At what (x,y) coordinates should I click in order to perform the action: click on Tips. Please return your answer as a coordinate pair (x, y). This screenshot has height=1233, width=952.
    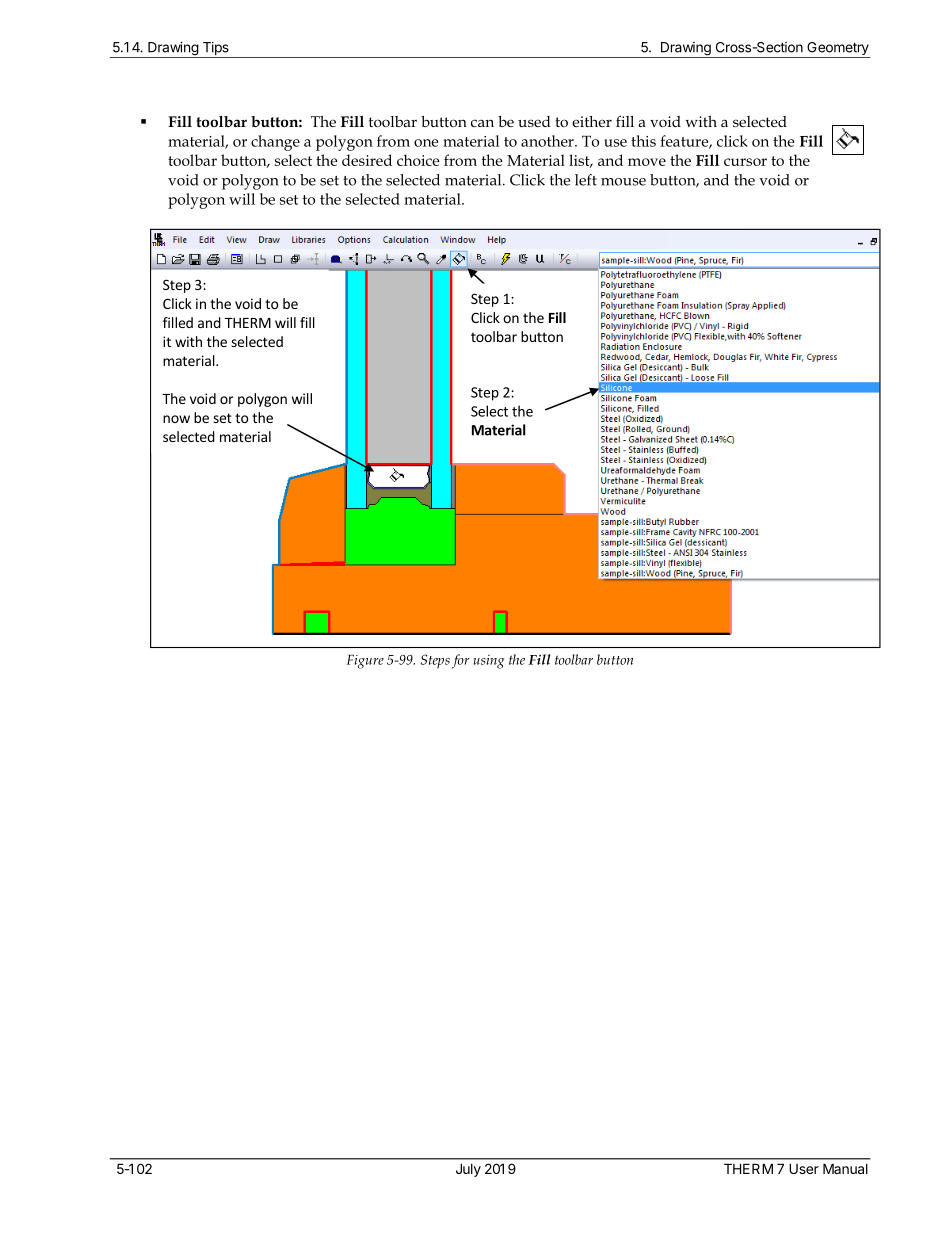
    Looking at the image, I should click on (215, 50).
